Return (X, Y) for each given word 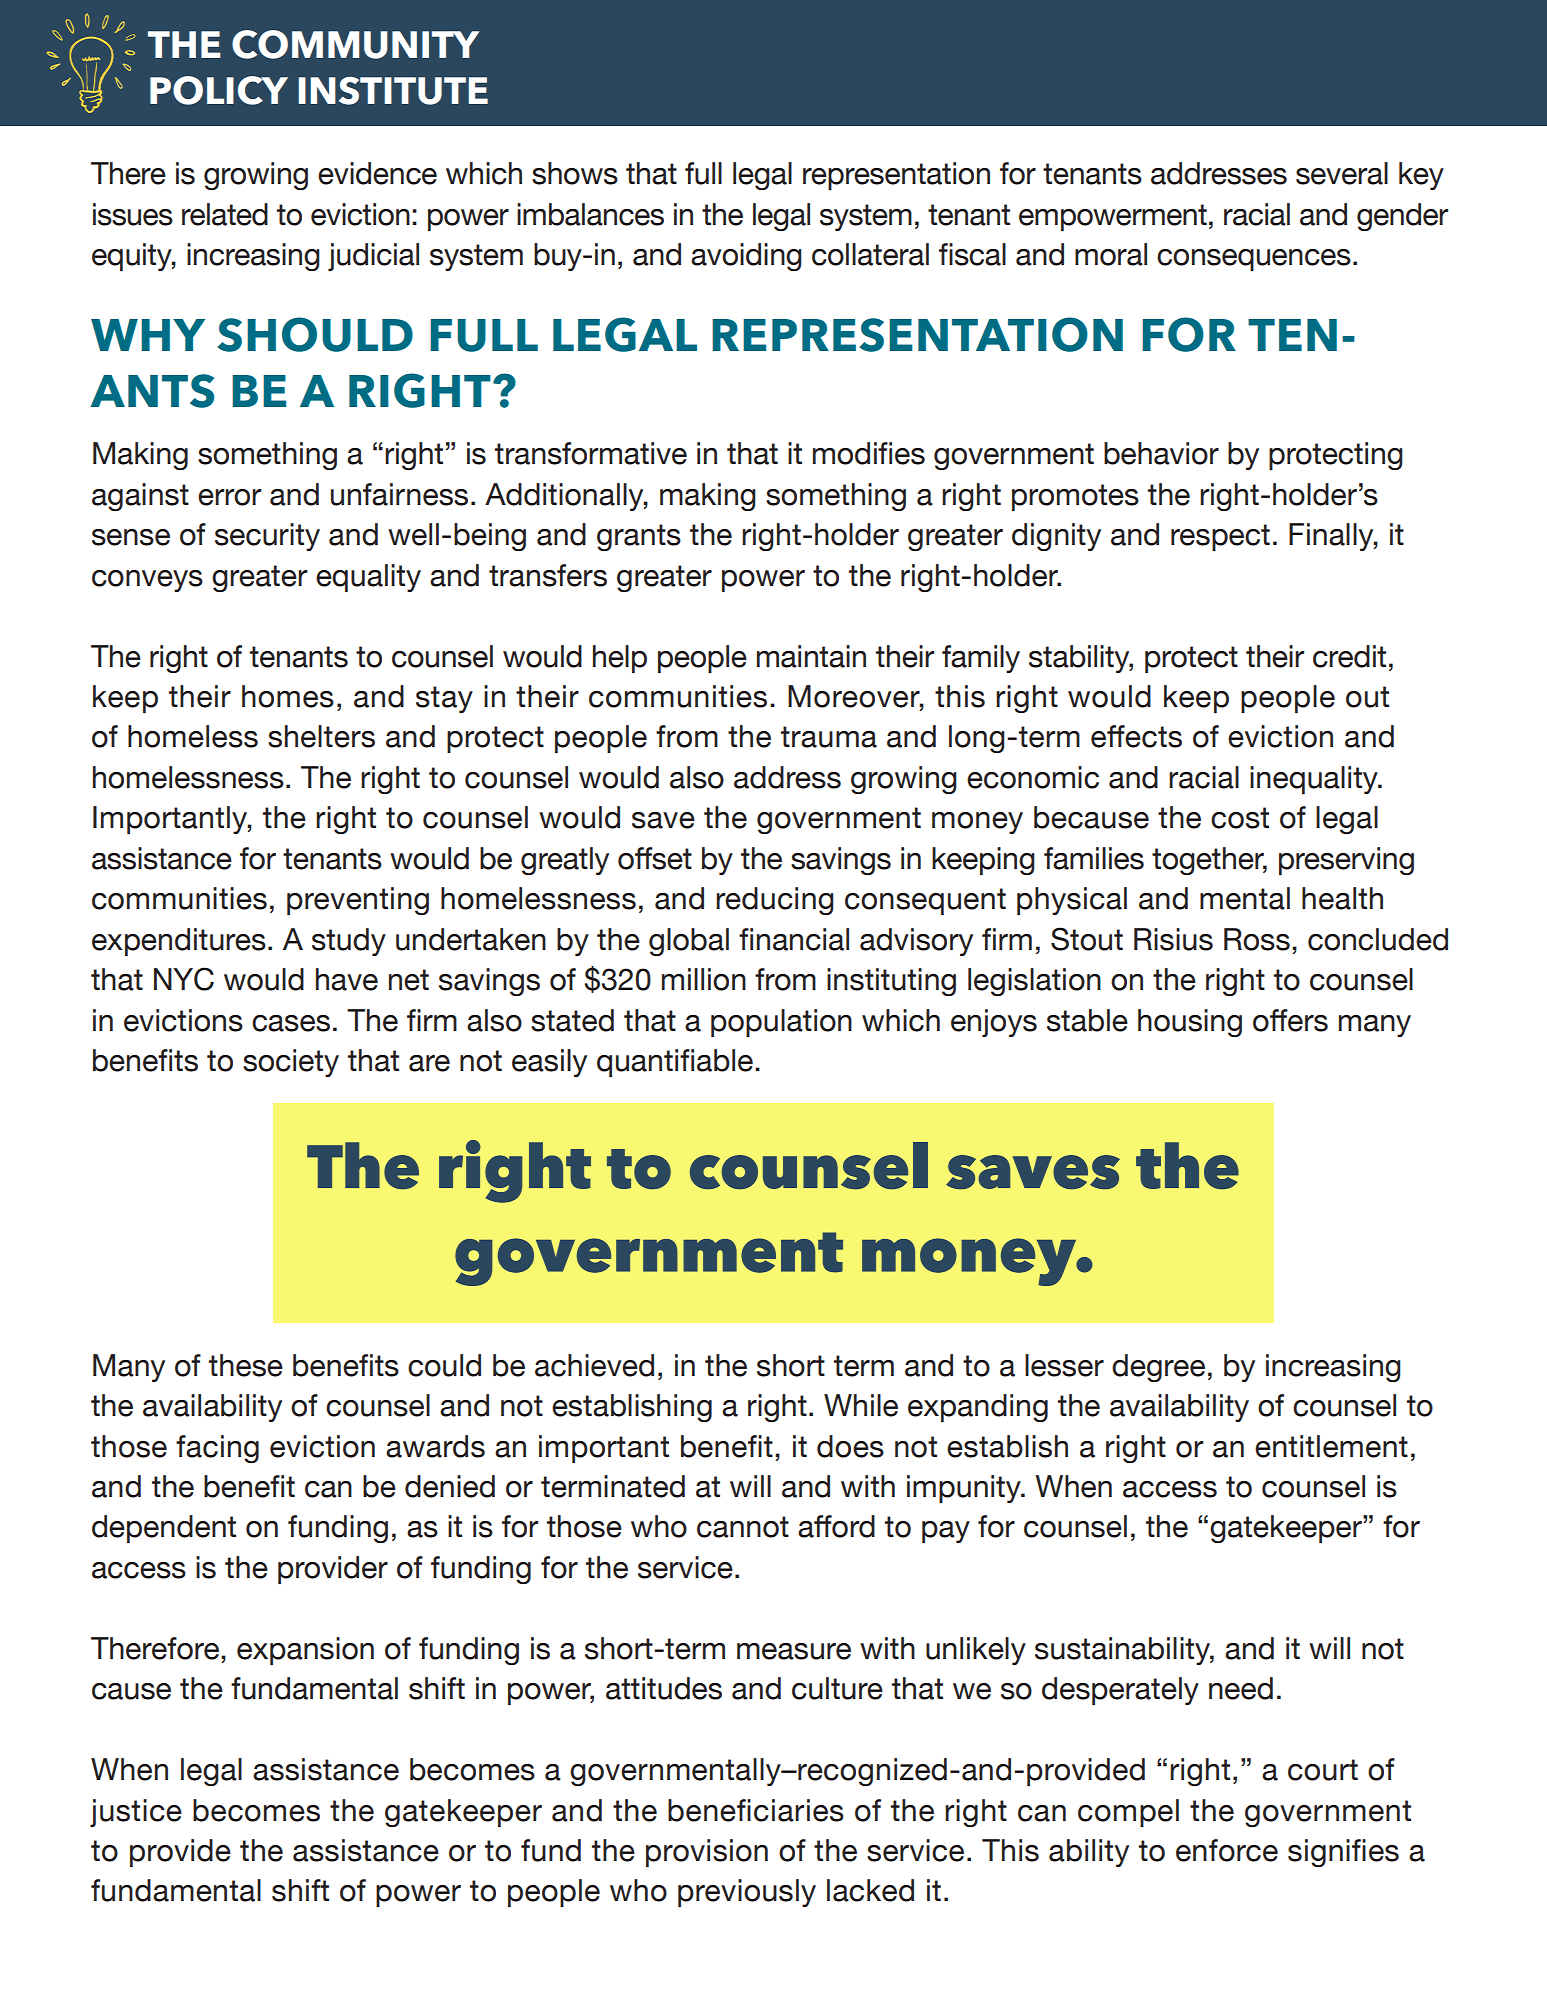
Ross (1257, 939)
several (1342, 173)
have (347, 979)
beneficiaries (756, 1810)
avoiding (746, 257)
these (246, 1365)
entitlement (1331, 1446)
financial (794, 939)
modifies (869, 453)
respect (1220, 537)
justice (136, 1813)
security (267, 537)
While (861, 1405)
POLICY (219, 90)
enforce (1227, 1850)
